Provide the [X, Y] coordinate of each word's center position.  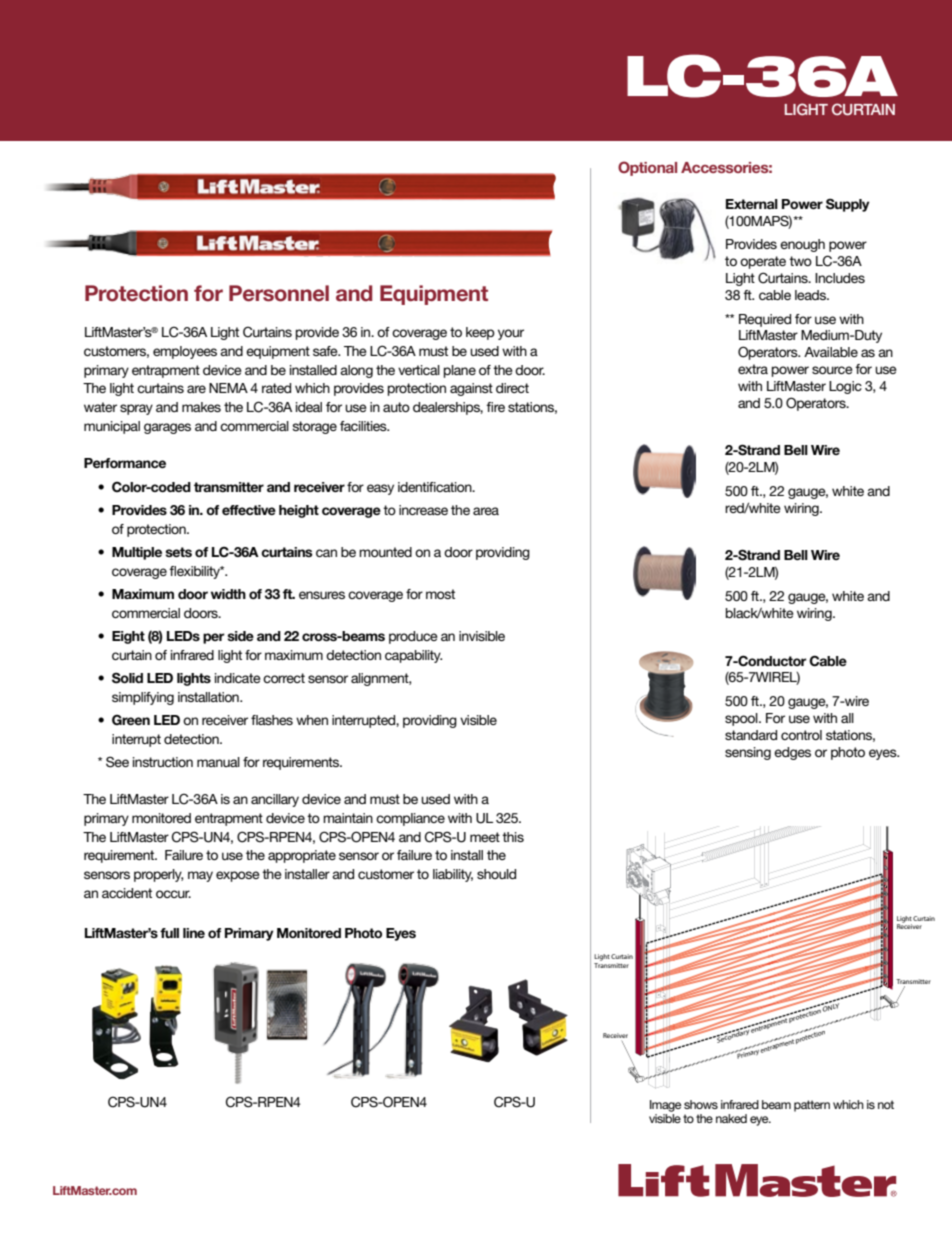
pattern [812, 1106]
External [752, 204]
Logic [845, 387]
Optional [647, 168]
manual [218, 762]
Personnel [279, 293]
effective [249, 510]
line [194, 933]
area [486, 511]
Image [665, 1106]
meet [485, 837]
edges [792, 753]
